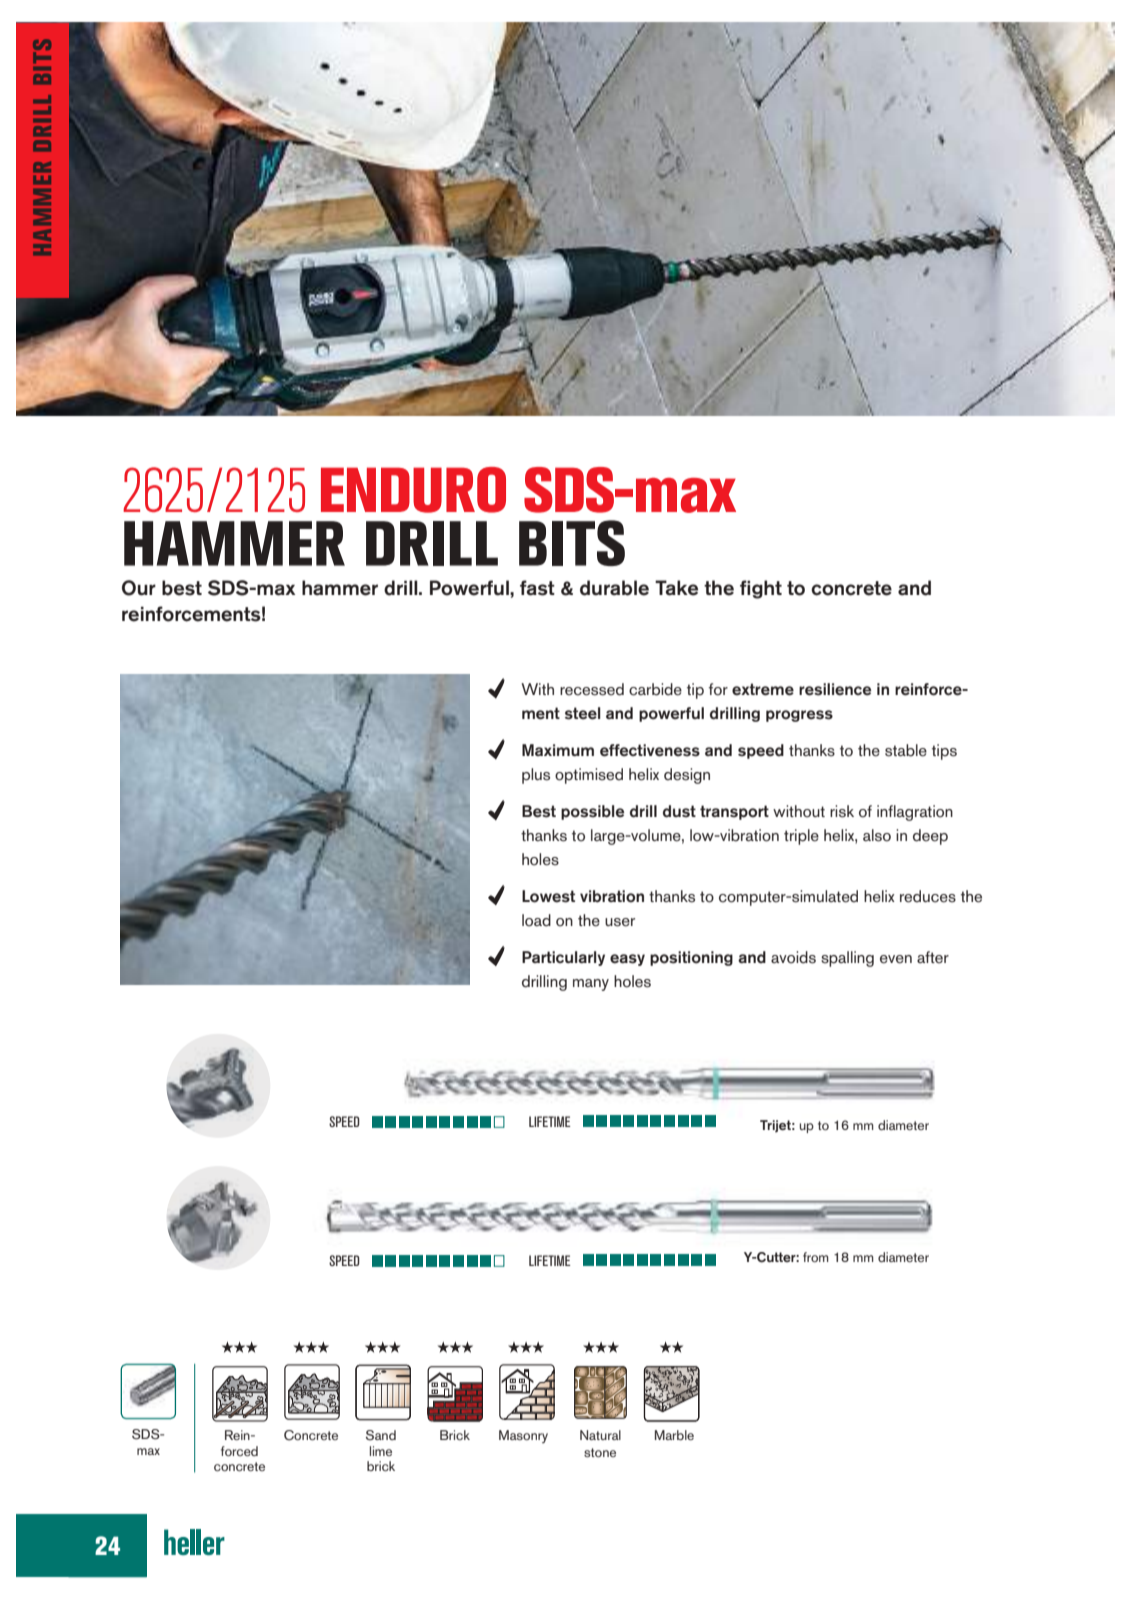  What do you see at coordinates (536, 920) in the screenshot?
I see `load` at bounding box center [536, 920].
